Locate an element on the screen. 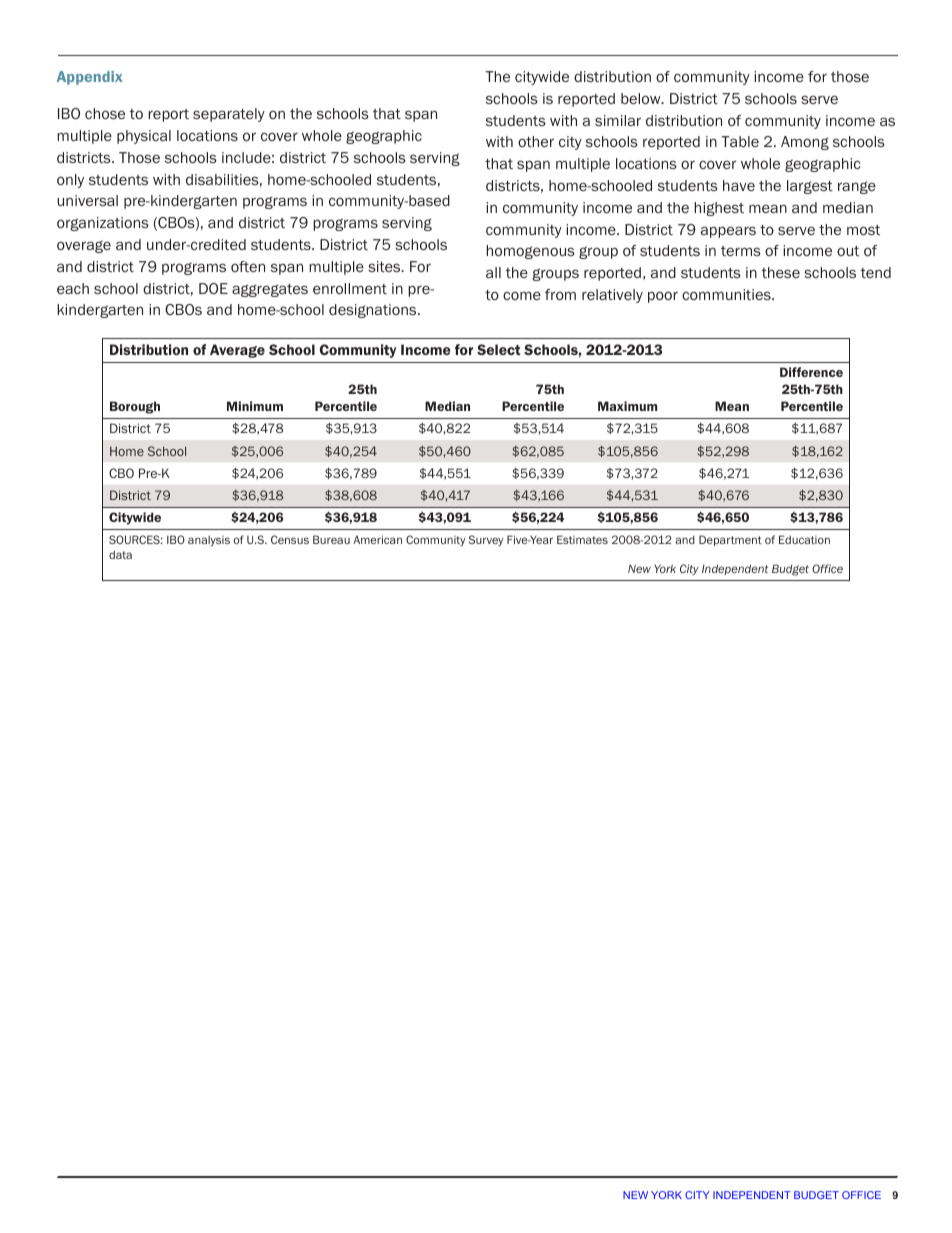  Appendix is located at coordinates (90, 78).
